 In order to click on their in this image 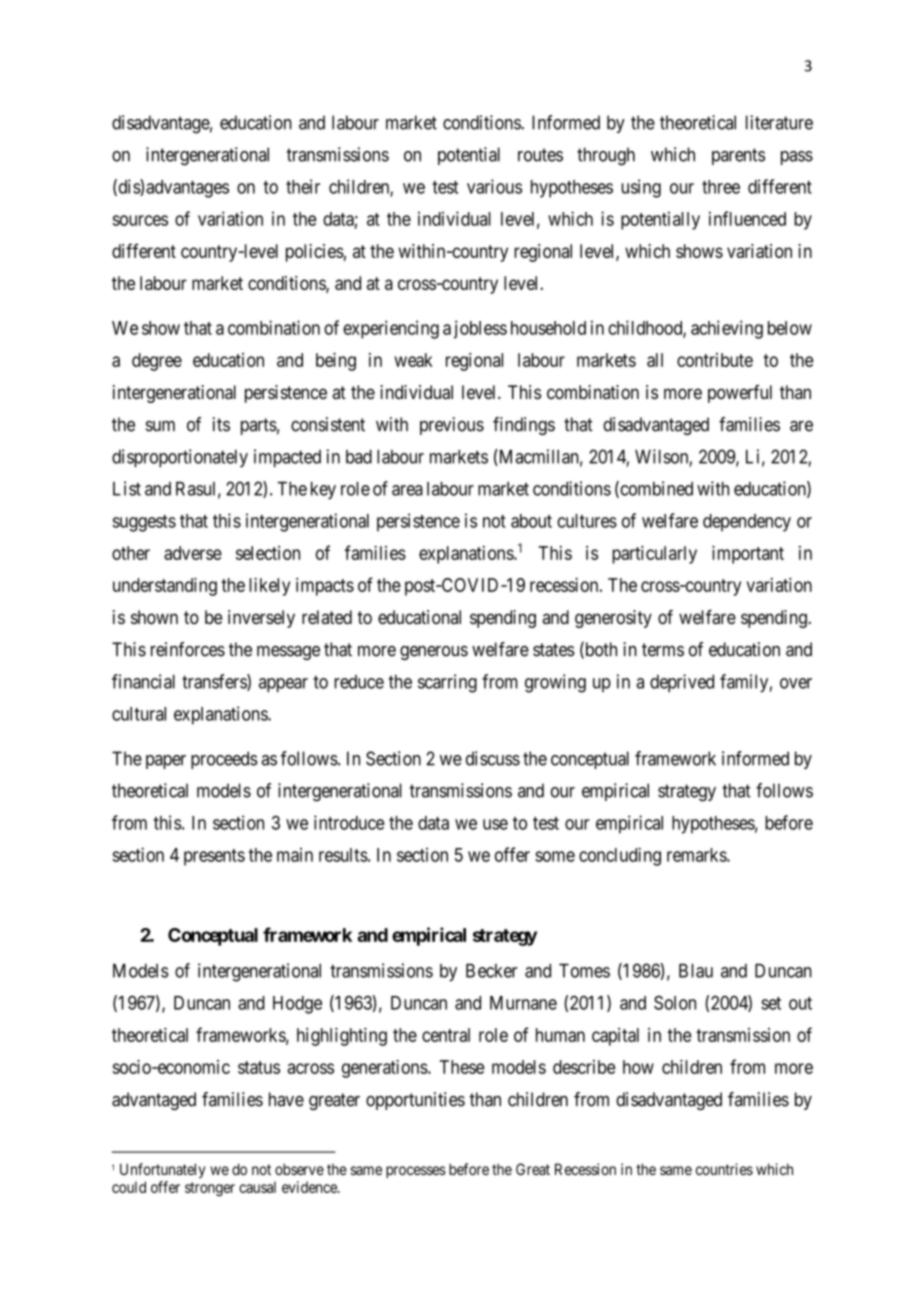, I will do `click(303, 186)`.
